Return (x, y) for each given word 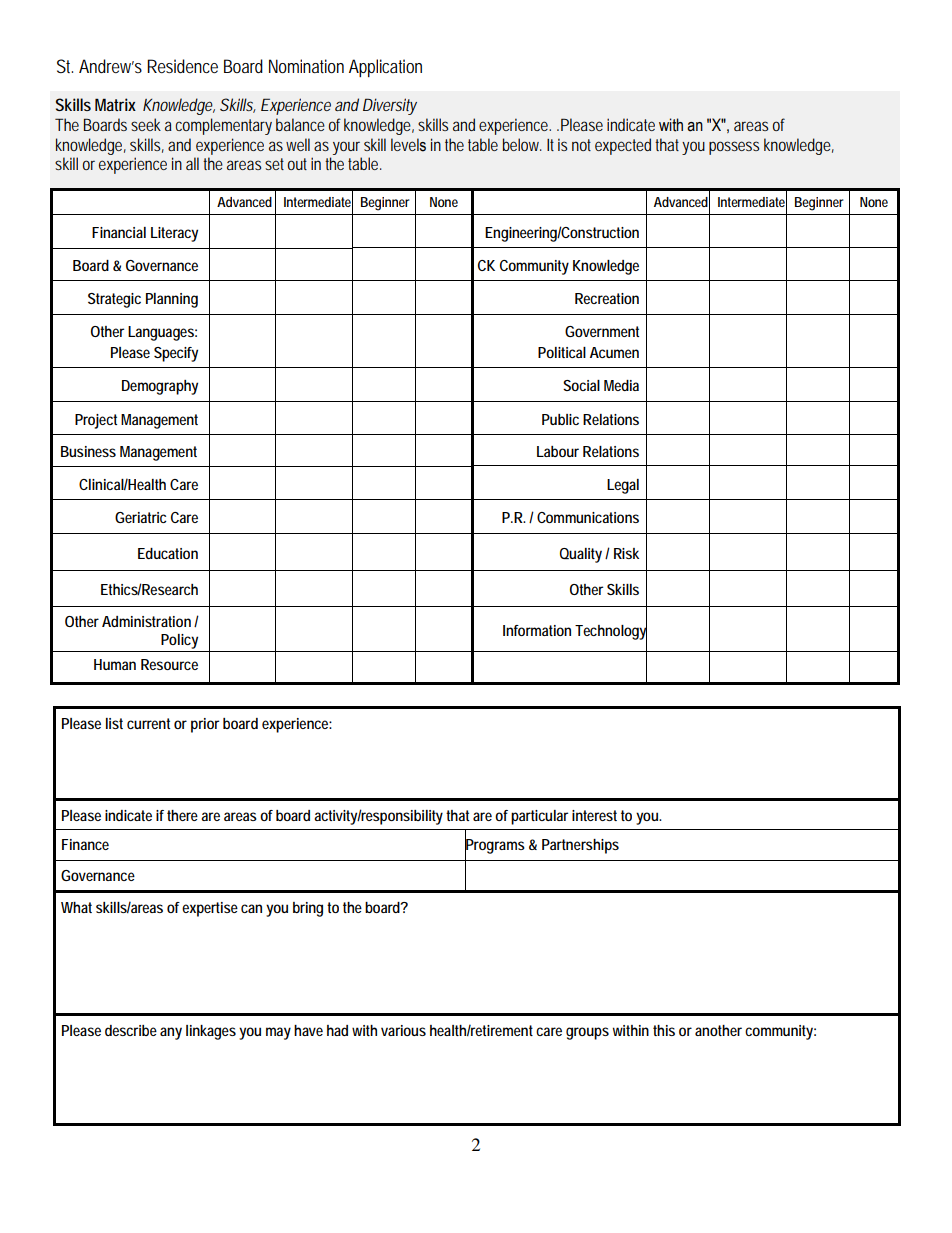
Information (537, 630)
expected (623, 146)
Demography (160, 387)
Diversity (390, 106)
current (148, 723)
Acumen (614, 352)
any (171, 1033)
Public (560, 419)
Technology (611, 632)
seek (146, 124)
